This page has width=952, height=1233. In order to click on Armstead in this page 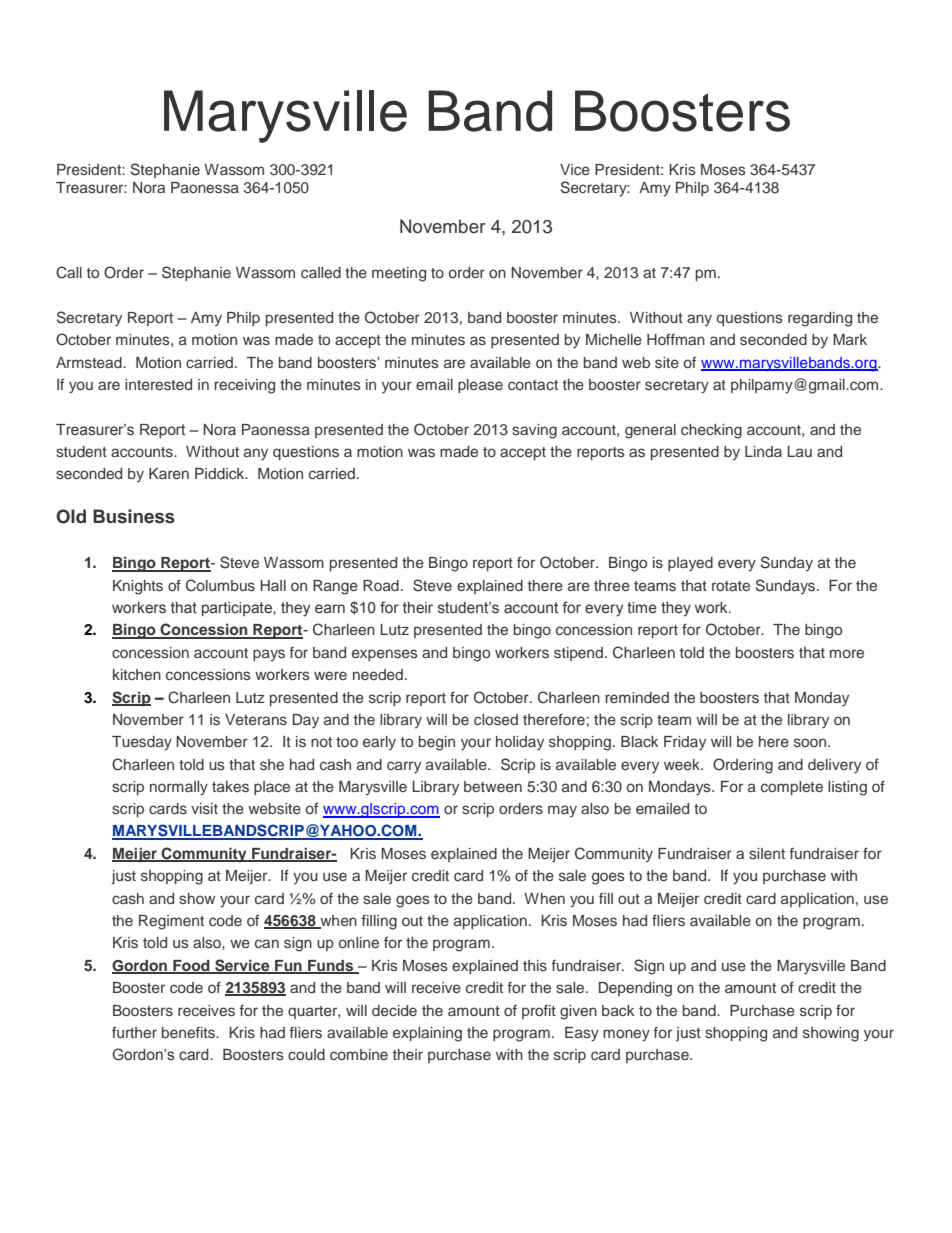, I will do `click(90, 362)`.
